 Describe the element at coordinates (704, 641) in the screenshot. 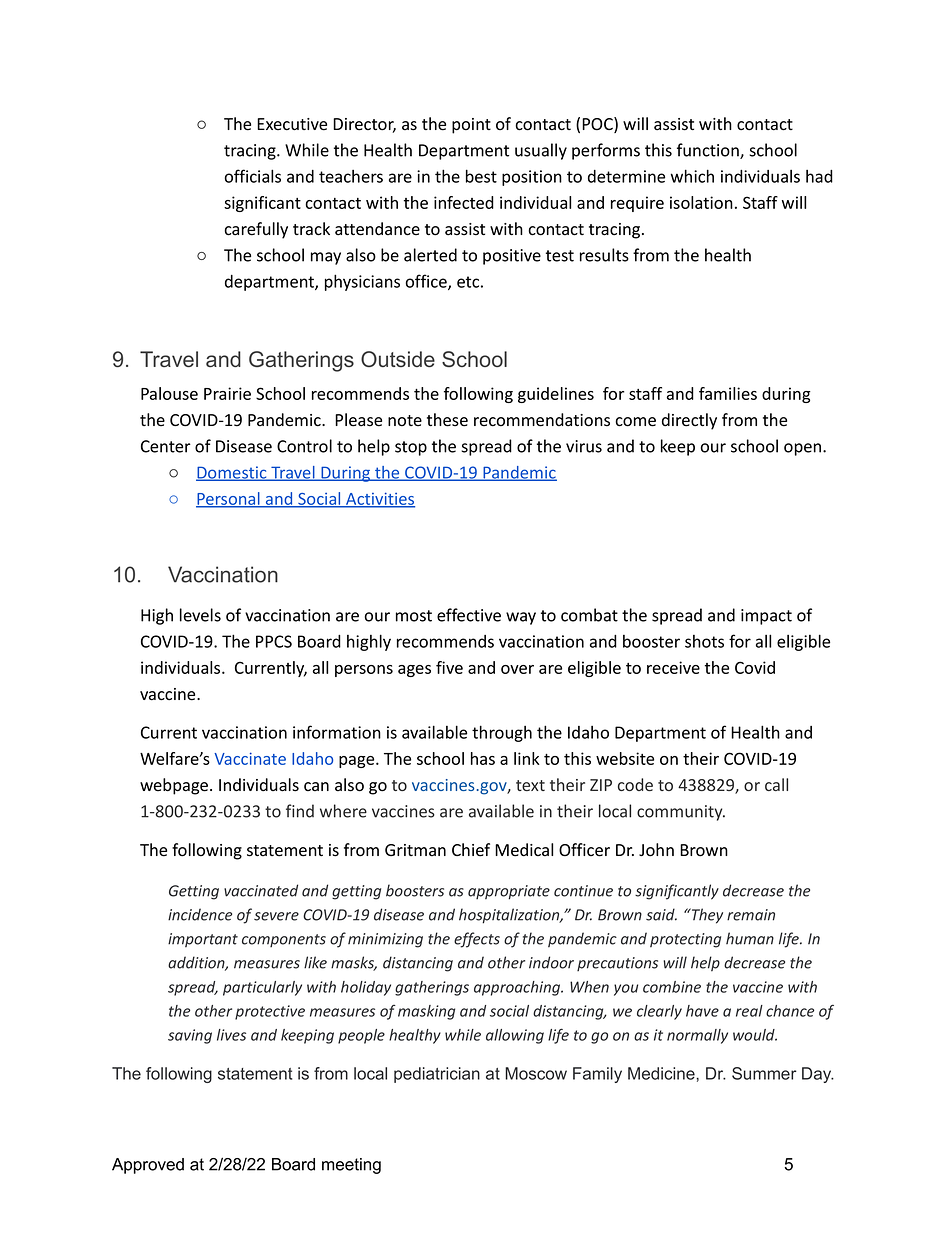

I see `shots` at that location.
